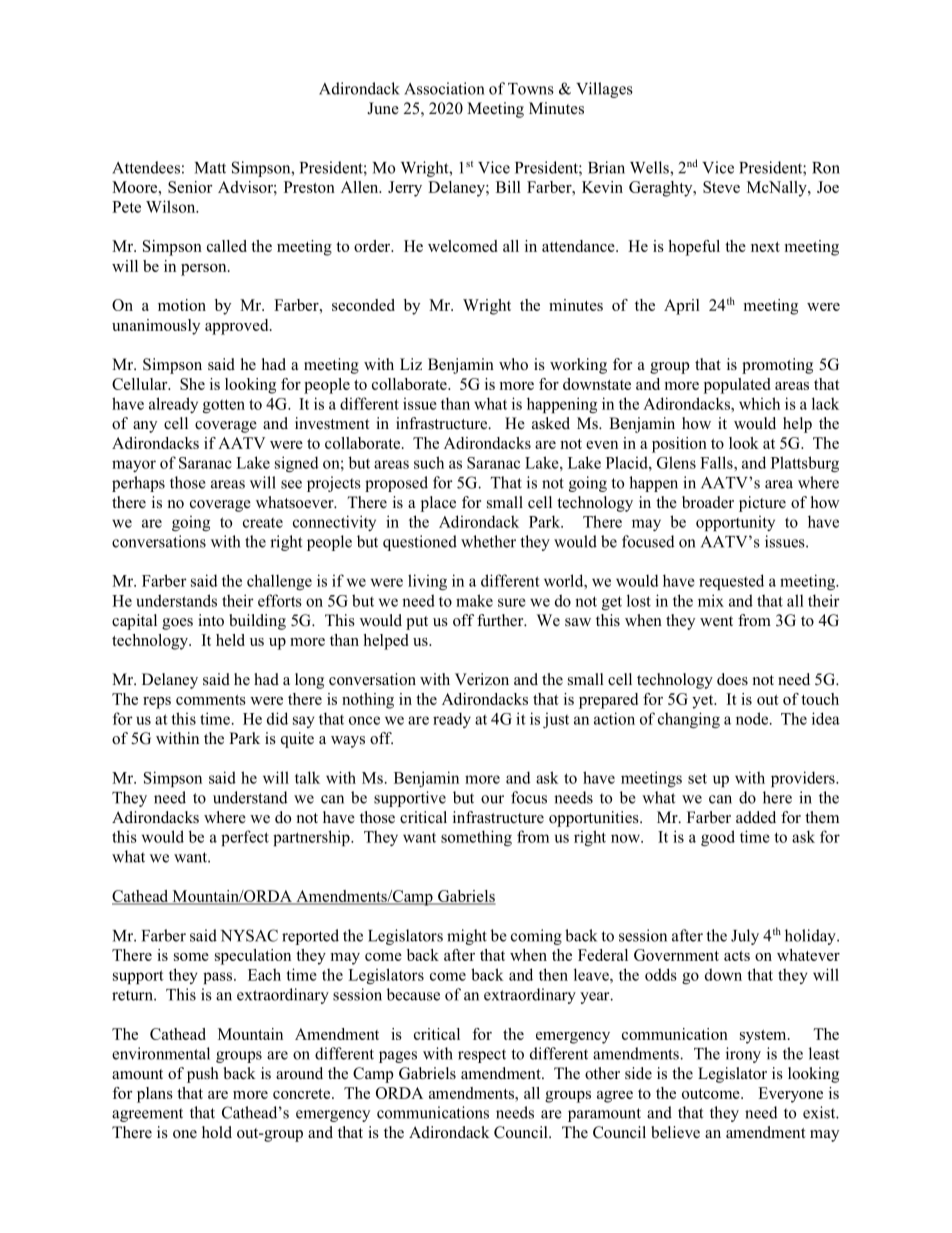 The width and height of the screenshot is (952, 1233). Describe the element at coordinates (203, 1075) in the screenshot. I see `push` at that location.
